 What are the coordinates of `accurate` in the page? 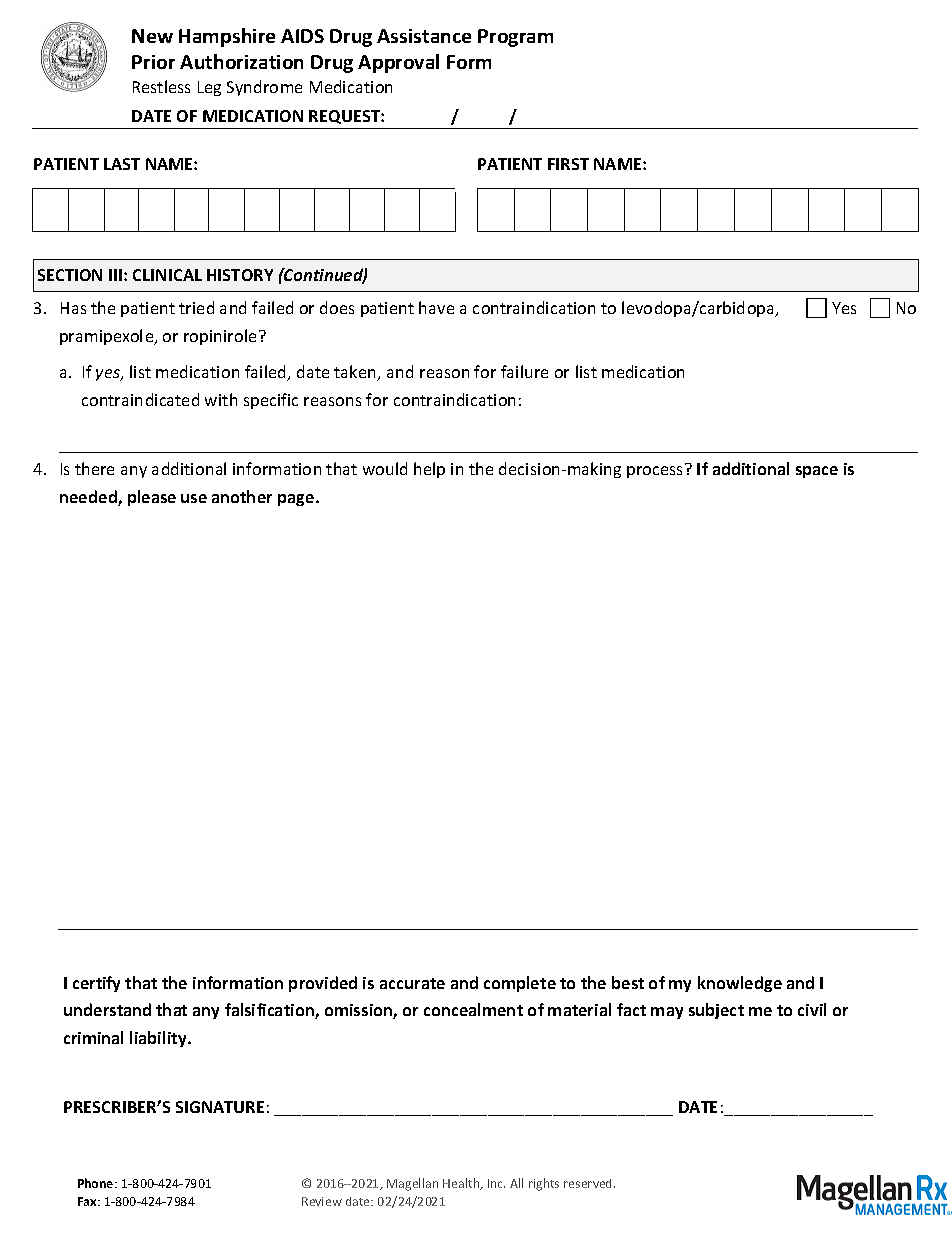 It's located at (412, 983).
